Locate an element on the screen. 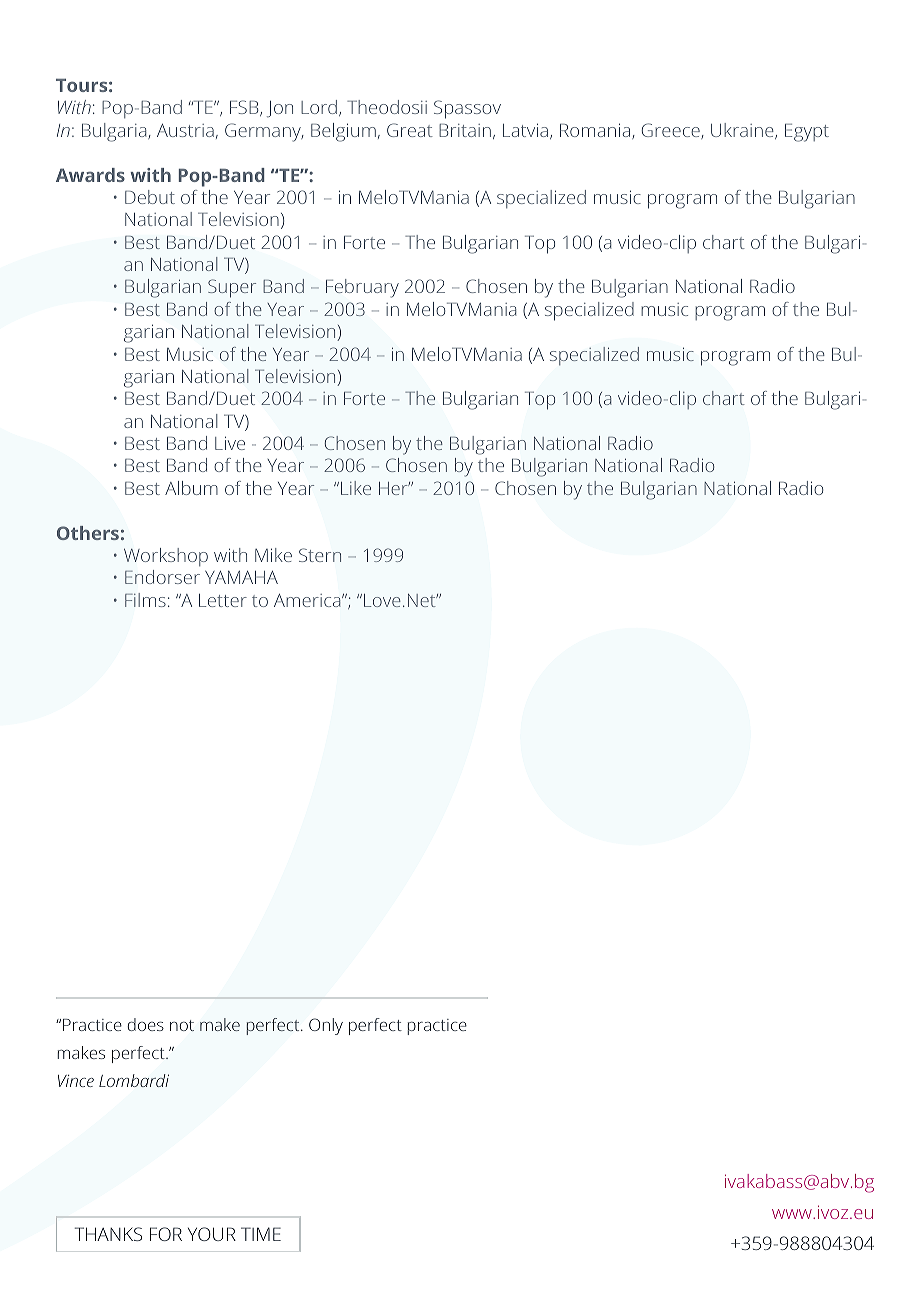 This screenshot has height=1308, width=924. not is located at coordinates (182, 1025).
